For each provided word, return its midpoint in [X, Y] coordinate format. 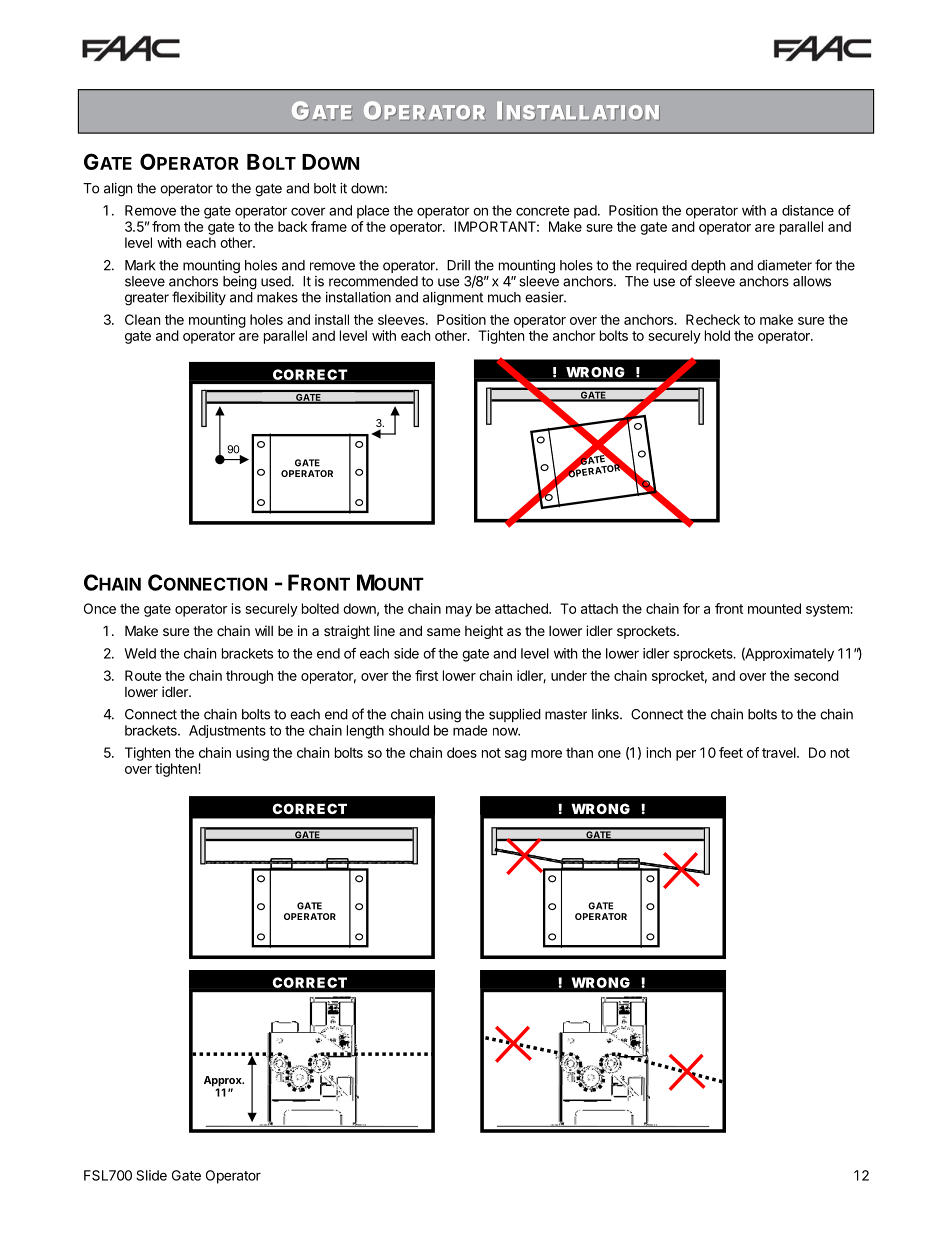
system [828, 610]
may [459, 611]
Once [100, 608]
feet [731, 752]
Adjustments [227, 731]
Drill [458, 265]
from [166, 226]
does [462, 752]
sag [516, 755]
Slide [151, 1175]
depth [708, 266]
